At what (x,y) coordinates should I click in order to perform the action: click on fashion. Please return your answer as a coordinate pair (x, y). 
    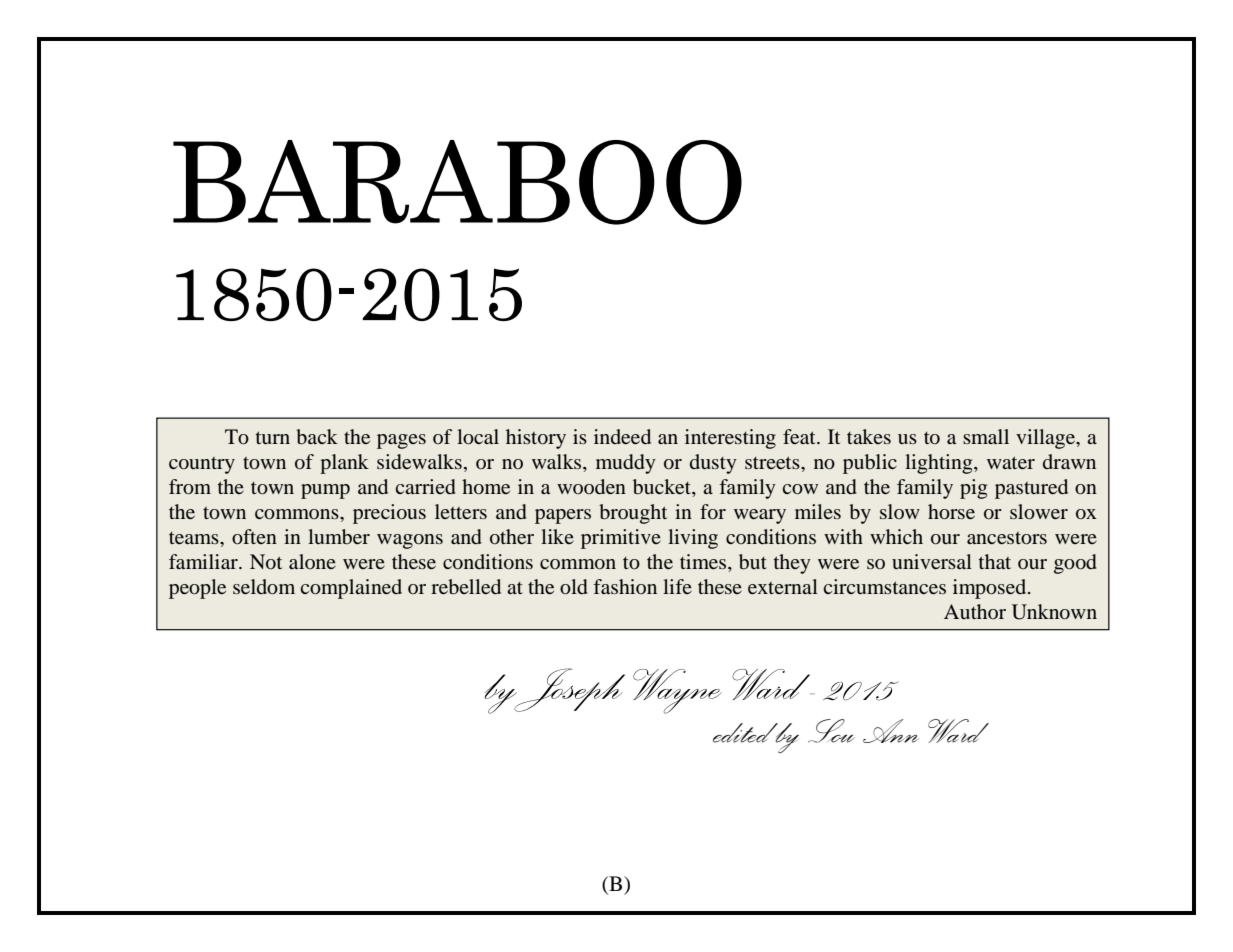
    Looking at the image, I should click on (625, 586).
